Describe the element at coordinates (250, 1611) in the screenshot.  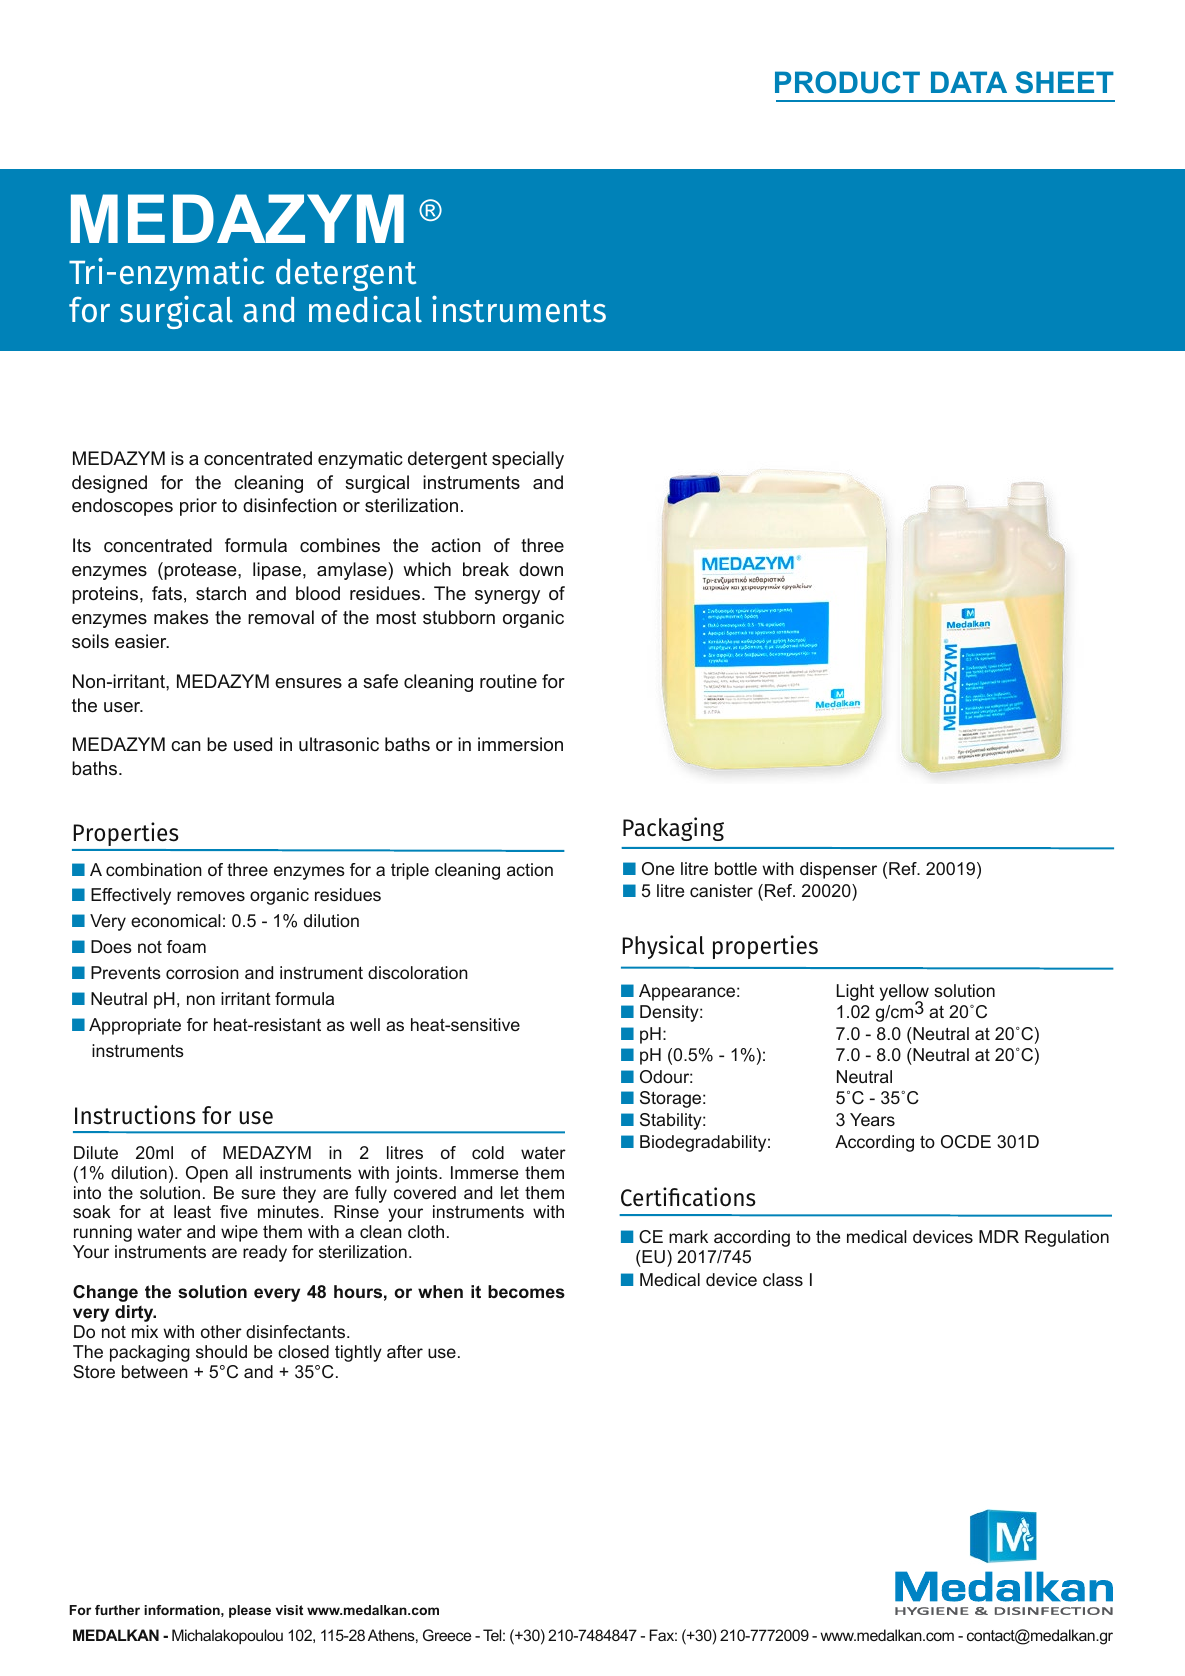
I see `please` at that location.
